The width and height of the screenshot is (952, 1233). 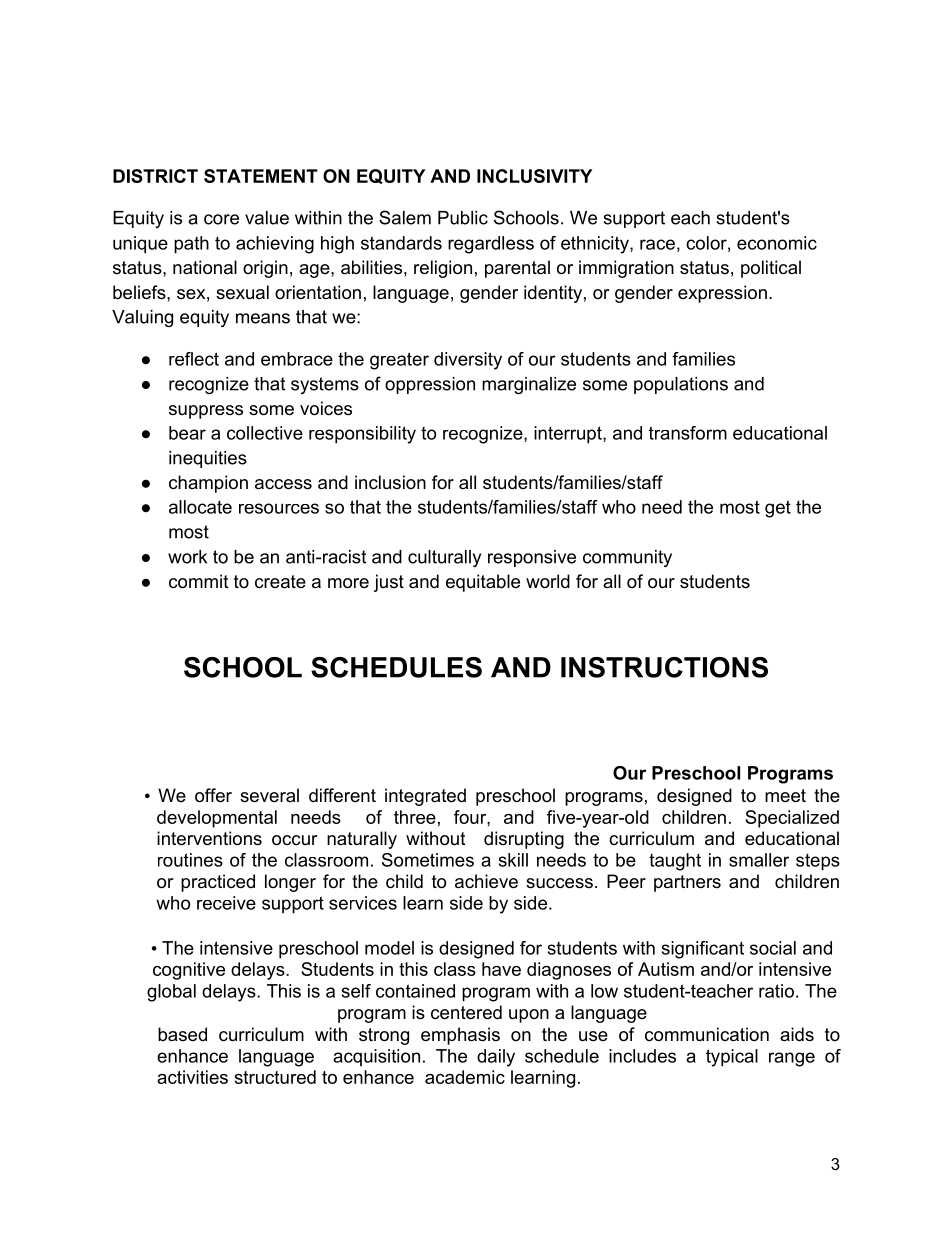 What do you see at coordinates (199, 581) in the screenshot?
I see `commit` at bounding box center [199, 581].
